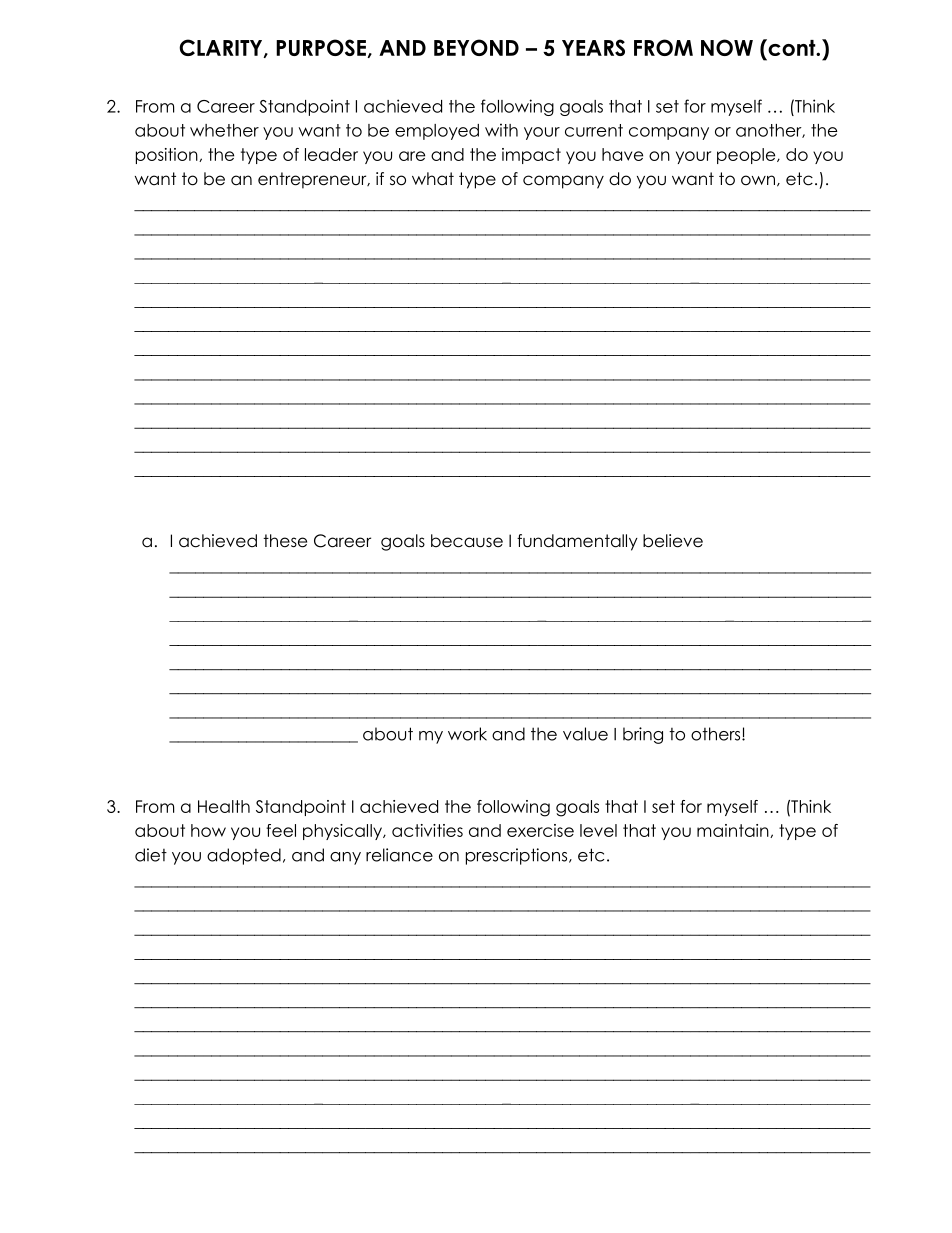 This screenshot has width=952, height=1233. Describe the element at coordinates (427, 830) in the screenshot. I see `activities` at that location.
